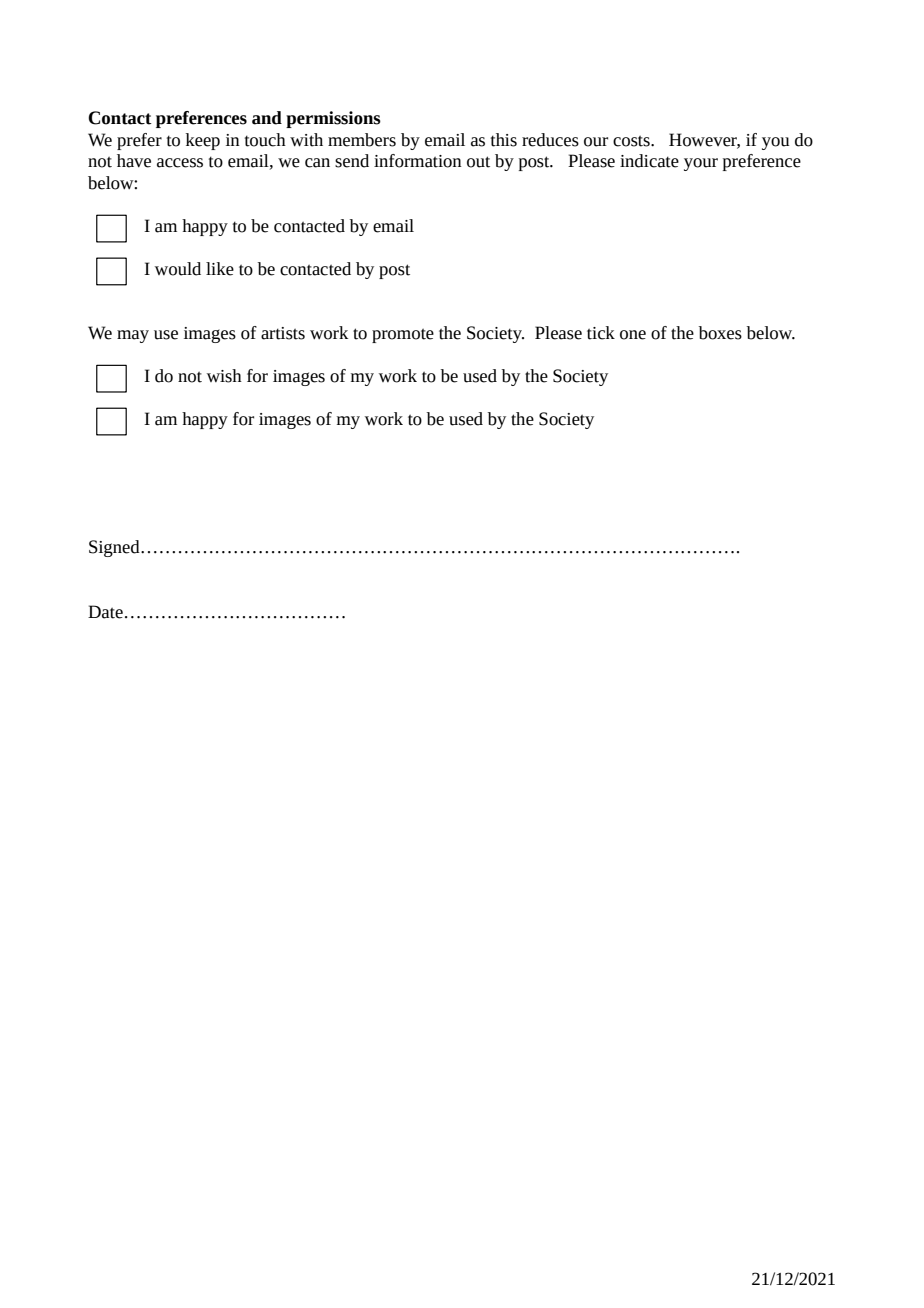 The height and width of the screenshot is (1308, 924). What do you see at coordinates (105, 612) in the screenshot?
I see `Date` at bounding box center [105, 612].
